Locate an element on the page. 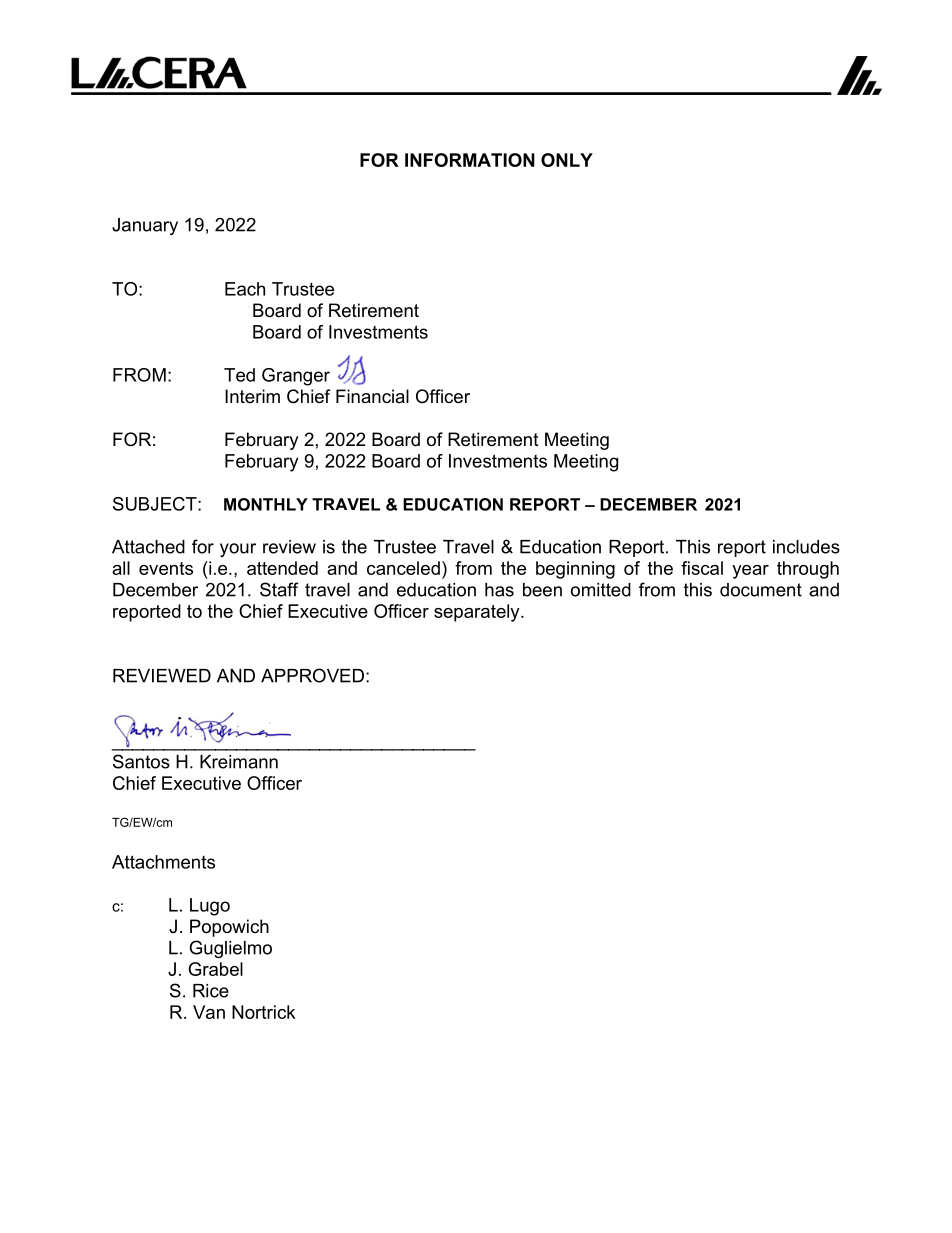 This page has height=1233, width=952. includes is located at coordinates (806, 547).
